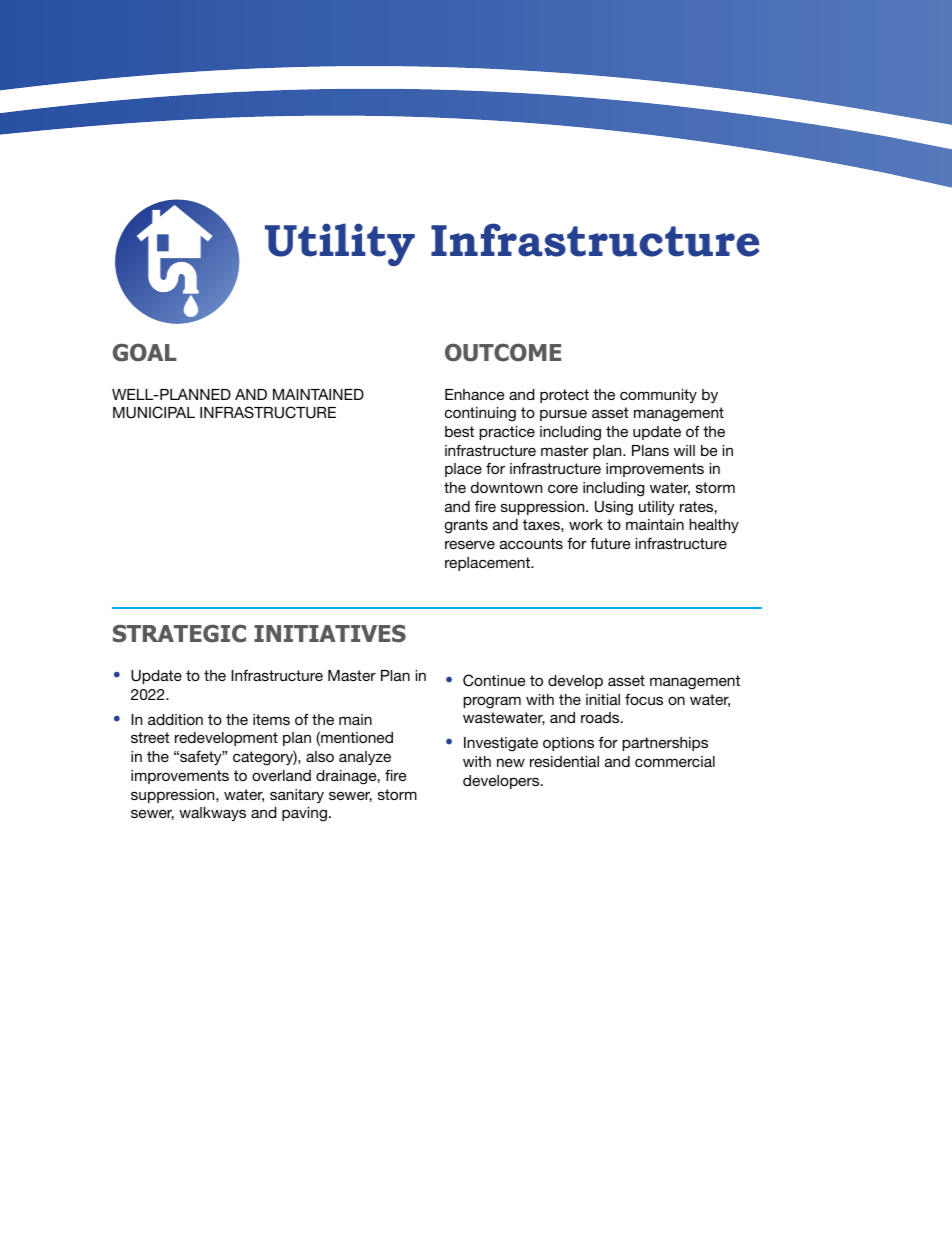 Image resolution: width=952 pixels, height=1233 pixels. What do you see at coordinates (212, 814) in the screenshot?
I see `walkways` at bounding box center [212, 814].
